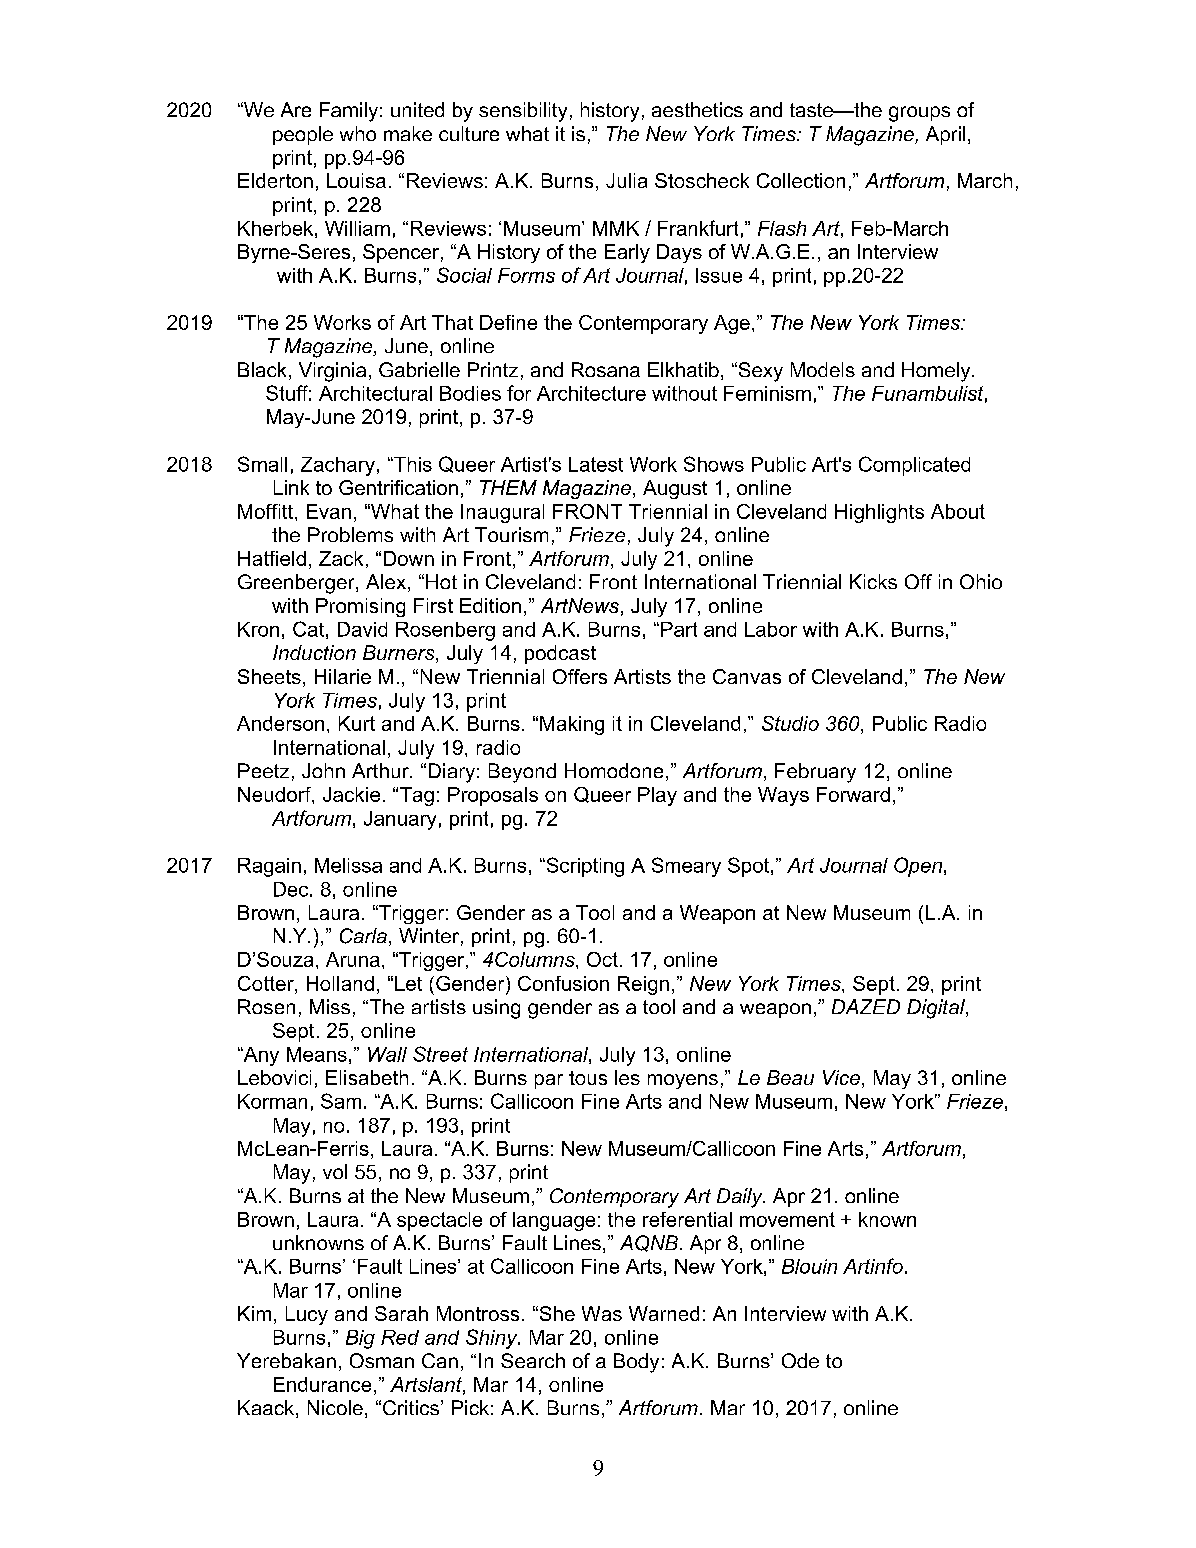  I want to click on Holland, so click(340, 983).
